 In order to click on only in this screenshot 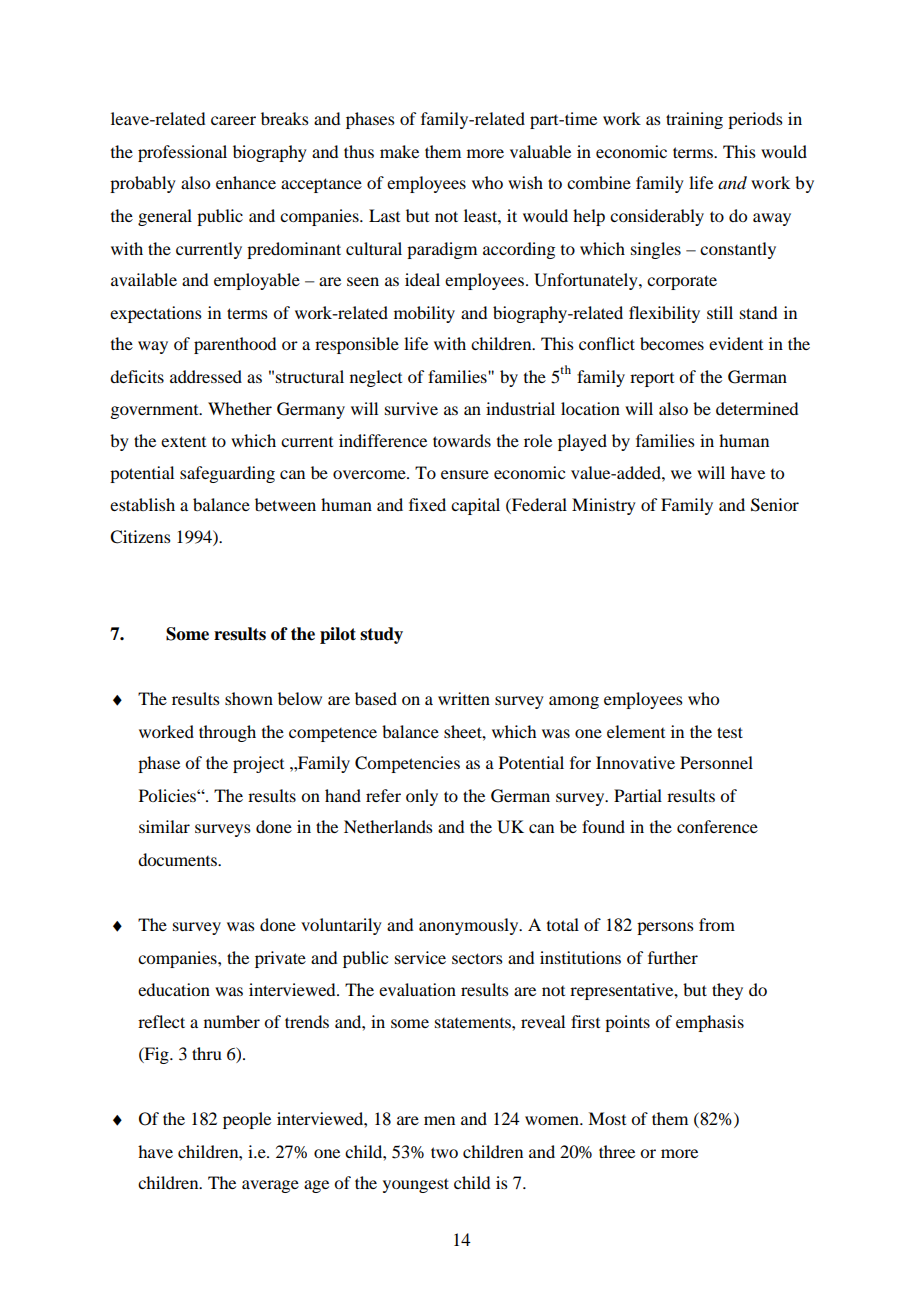, I will do `click(422, 797)`.
